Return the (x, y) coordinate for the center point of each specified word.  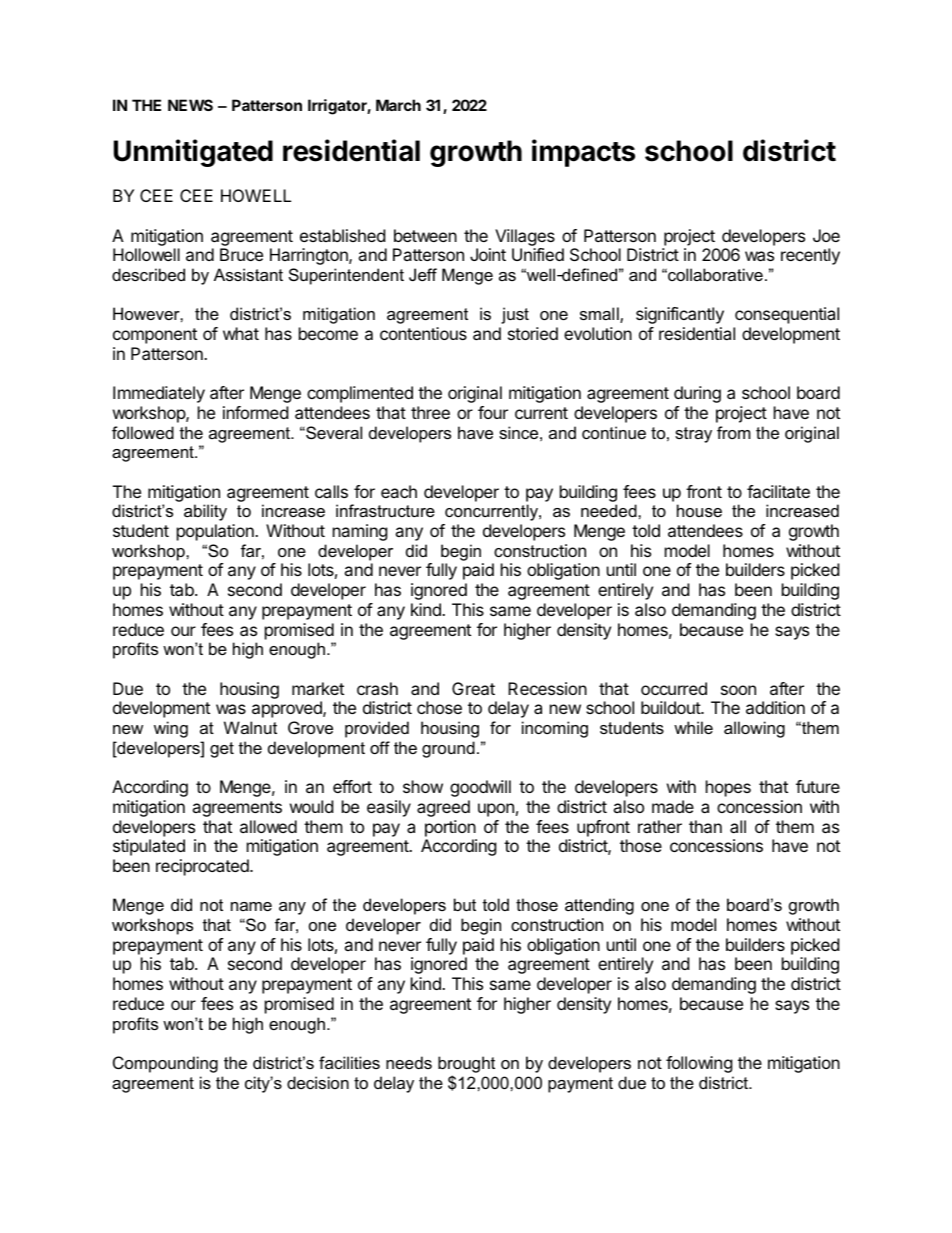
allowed (268, 826)
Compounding (165, 1064)
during (697, 394)
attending (599, 906)
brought (466, 1064)
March (398, 105)
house (699, 510)
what (241, 333)
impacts (583, 153)
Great (473, 688)
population (216, 532)
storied (533, 333)
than (705, 826)
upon (496, 810)
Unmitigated (193, 153)
